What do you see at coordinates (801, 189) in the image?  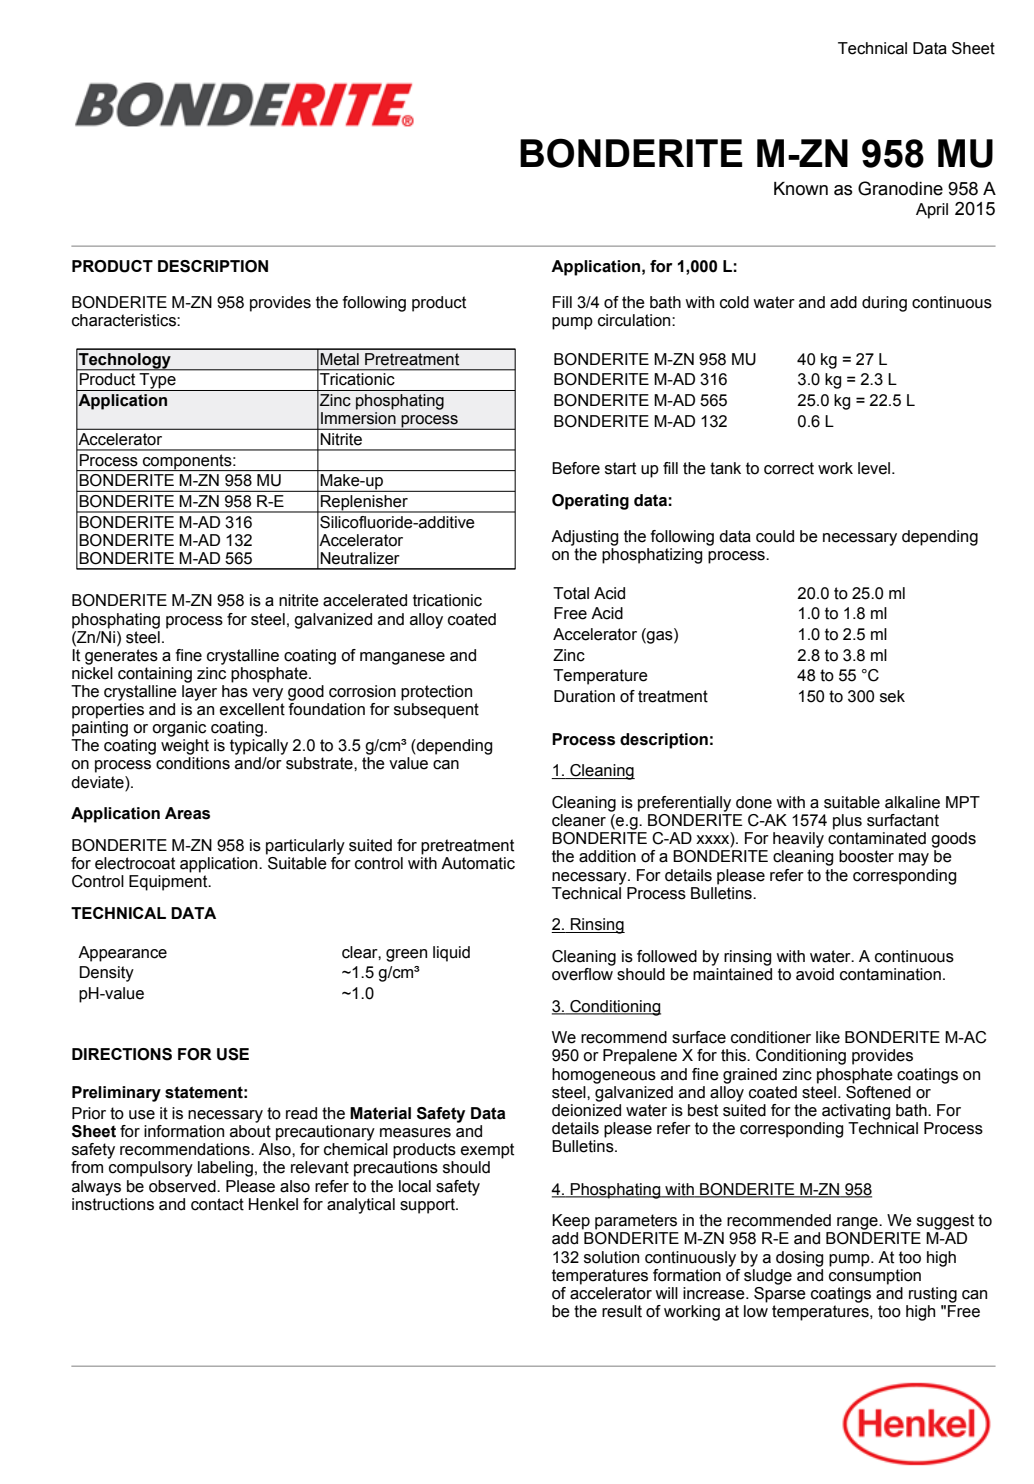 I see `Known` at bounding box center [801, 189].
